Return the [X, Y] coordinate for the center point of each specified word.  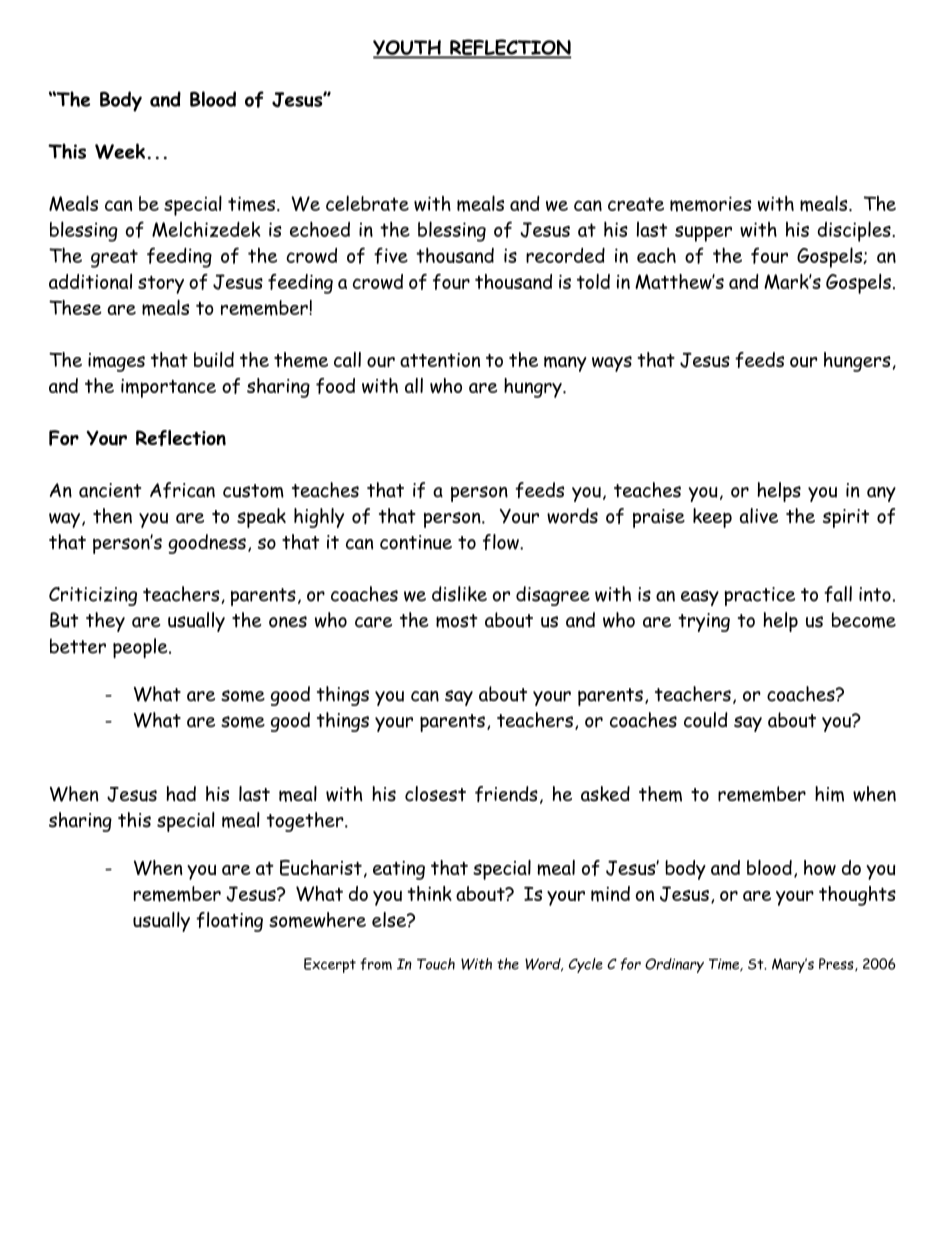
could [706, 720]
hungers [857, 362]
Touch [436, 964]
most [456, 621]
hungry [534, 388]
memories [711, 204]
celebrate [367, 203]
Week [120, 151]
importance [168, 388]
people [141, 648]
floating [229, 922]
